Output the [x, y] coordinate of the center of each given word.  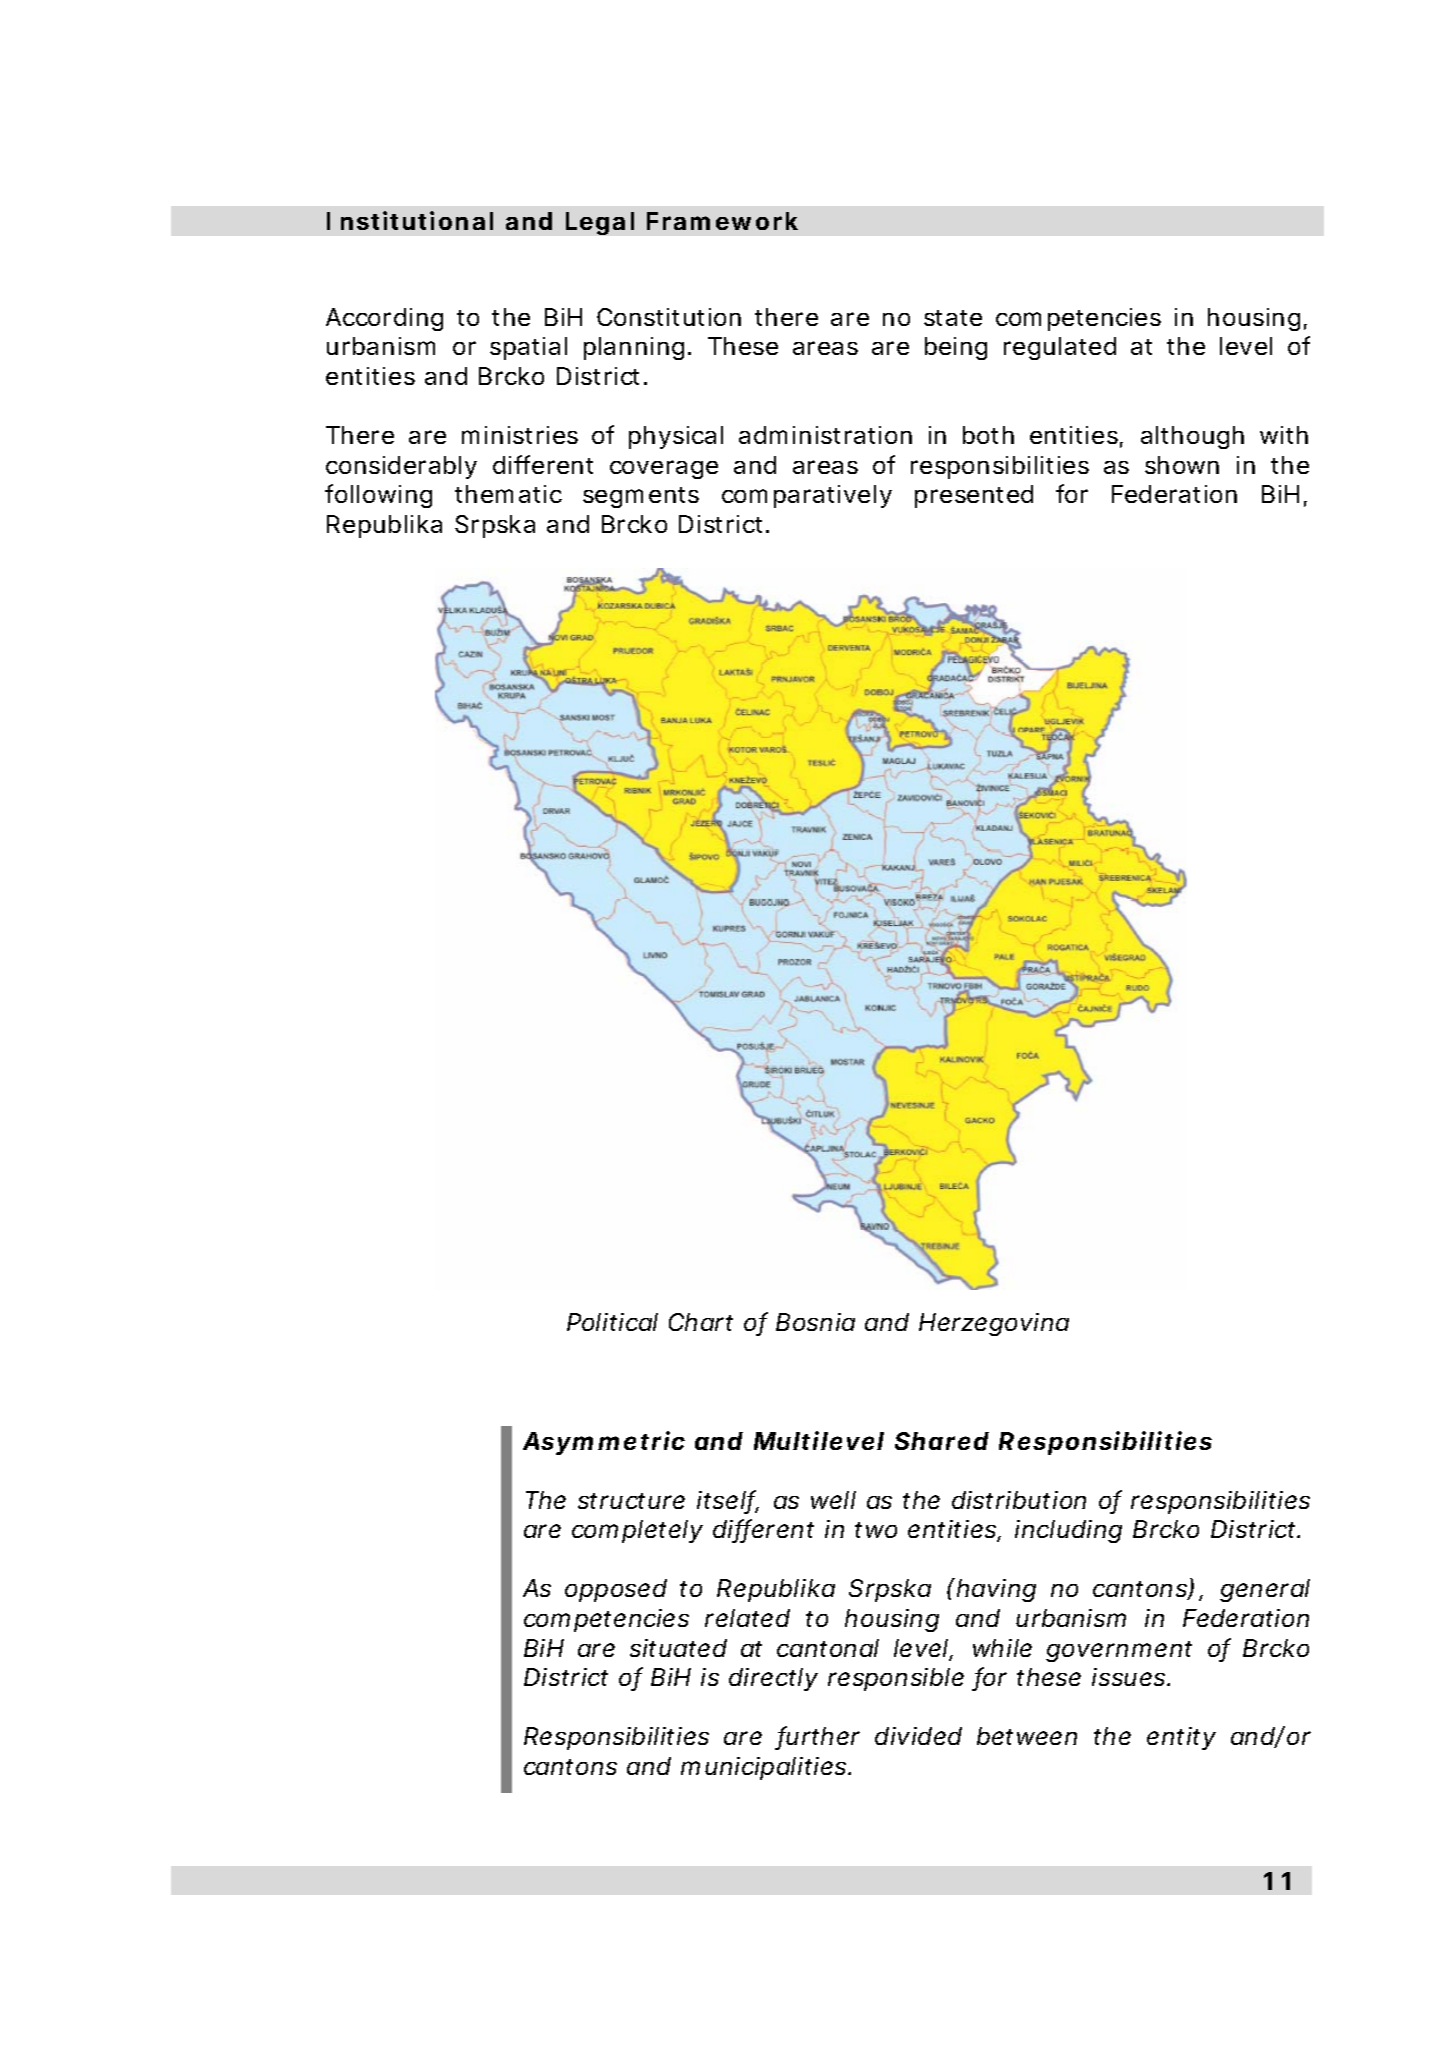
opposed [616, 1590]
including [1068, 1531]
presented [974, 496]
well [833, 1500]
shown [1182, 465]
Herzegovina [994, 1324]
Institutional [410, 220]
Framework [722, 221]
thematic [508, 494]
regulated [1060, 348]
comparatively [807, 496]
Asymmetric [604, 1443]
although [1192, 437]
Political [612, 1322]
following [378, 496]
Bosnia [815, 1322]
